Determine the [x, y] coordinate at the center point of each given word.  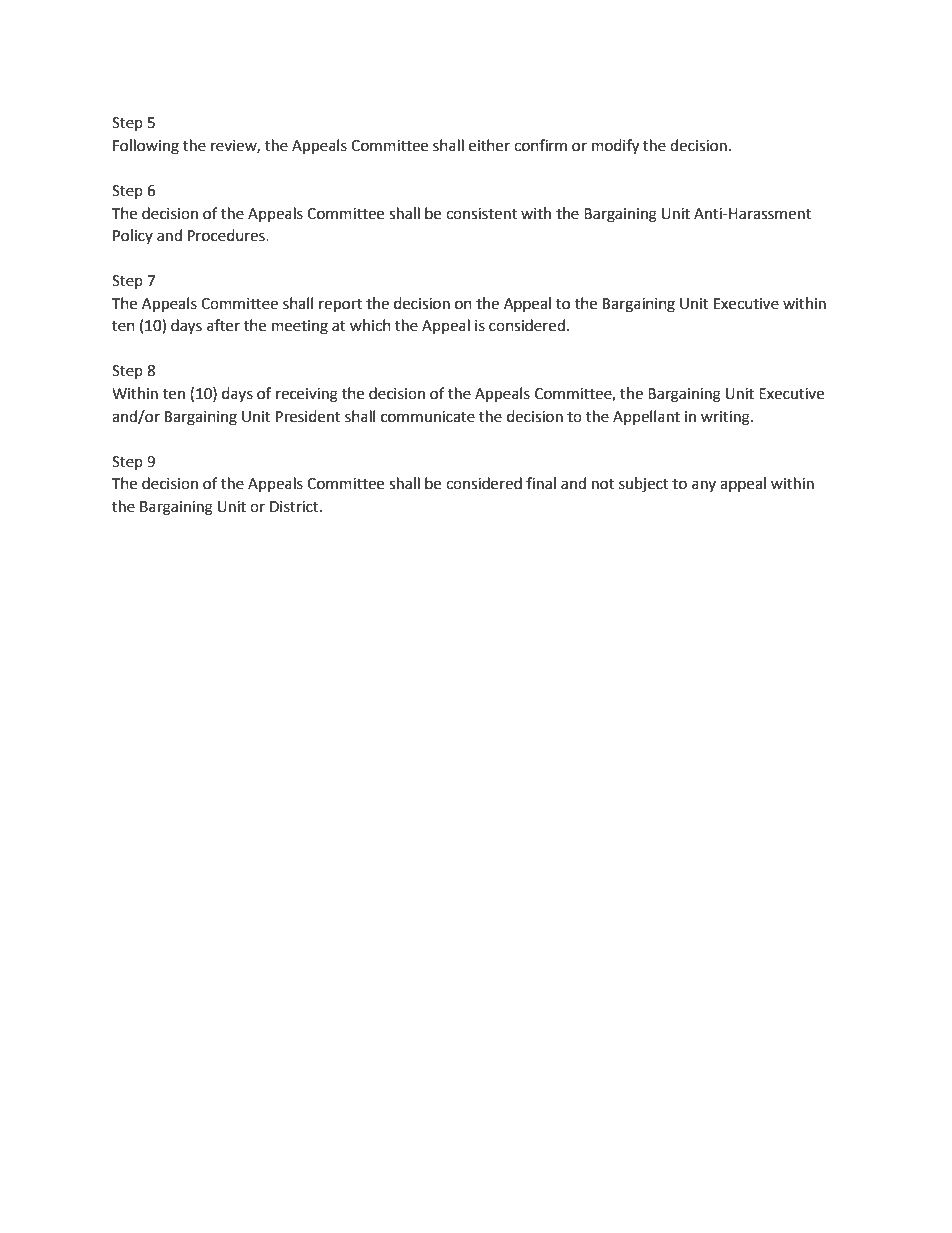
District [295, 507]
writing [726, 418]
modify [615, 147]
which [370, 325]
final [541, 483]
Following [146, 147]
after [223, 325]
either [489, 145]
